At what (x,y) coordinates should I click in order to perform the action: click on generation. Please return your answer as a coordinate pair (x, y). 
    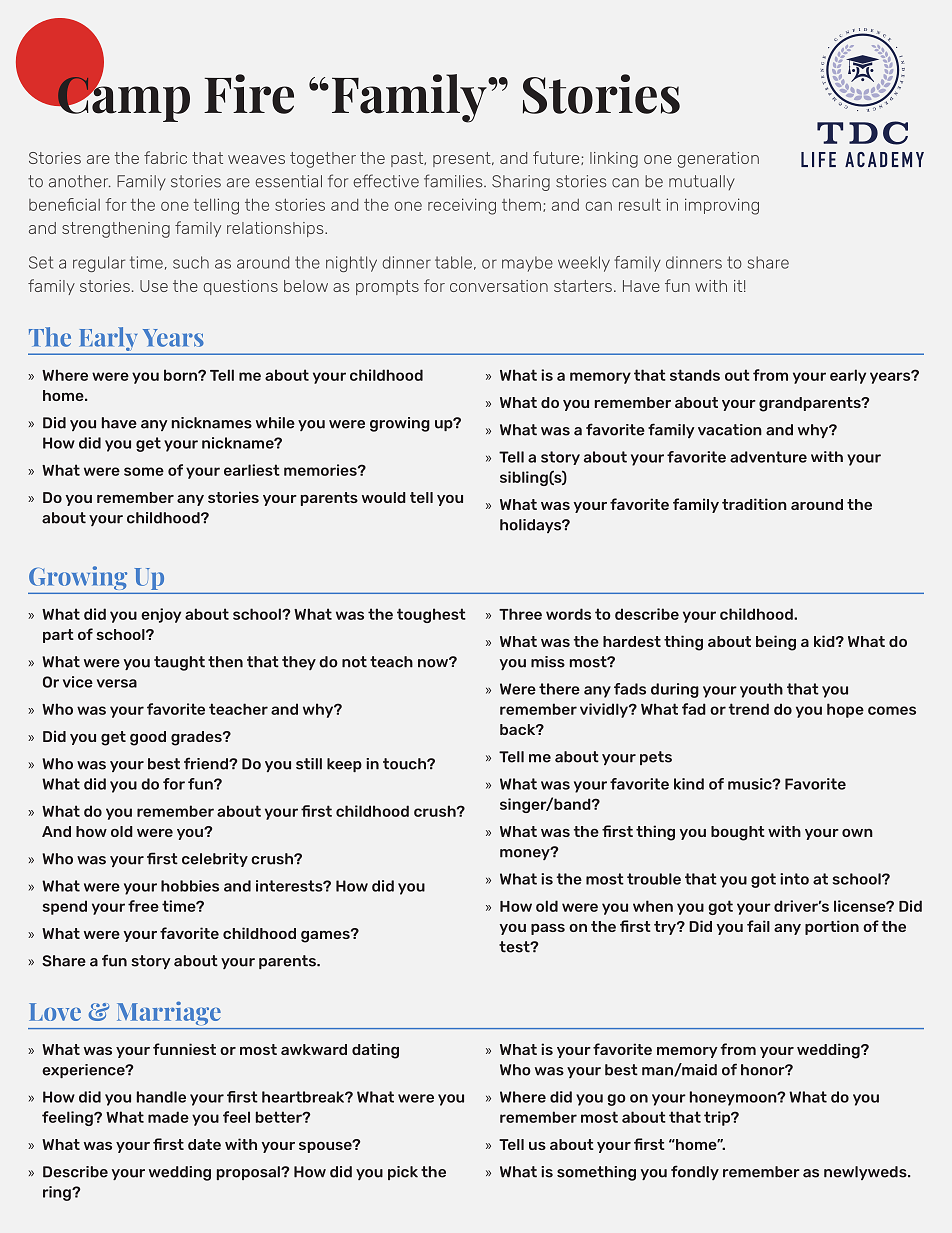
    Looking at the image, I should click on (718, 160).
